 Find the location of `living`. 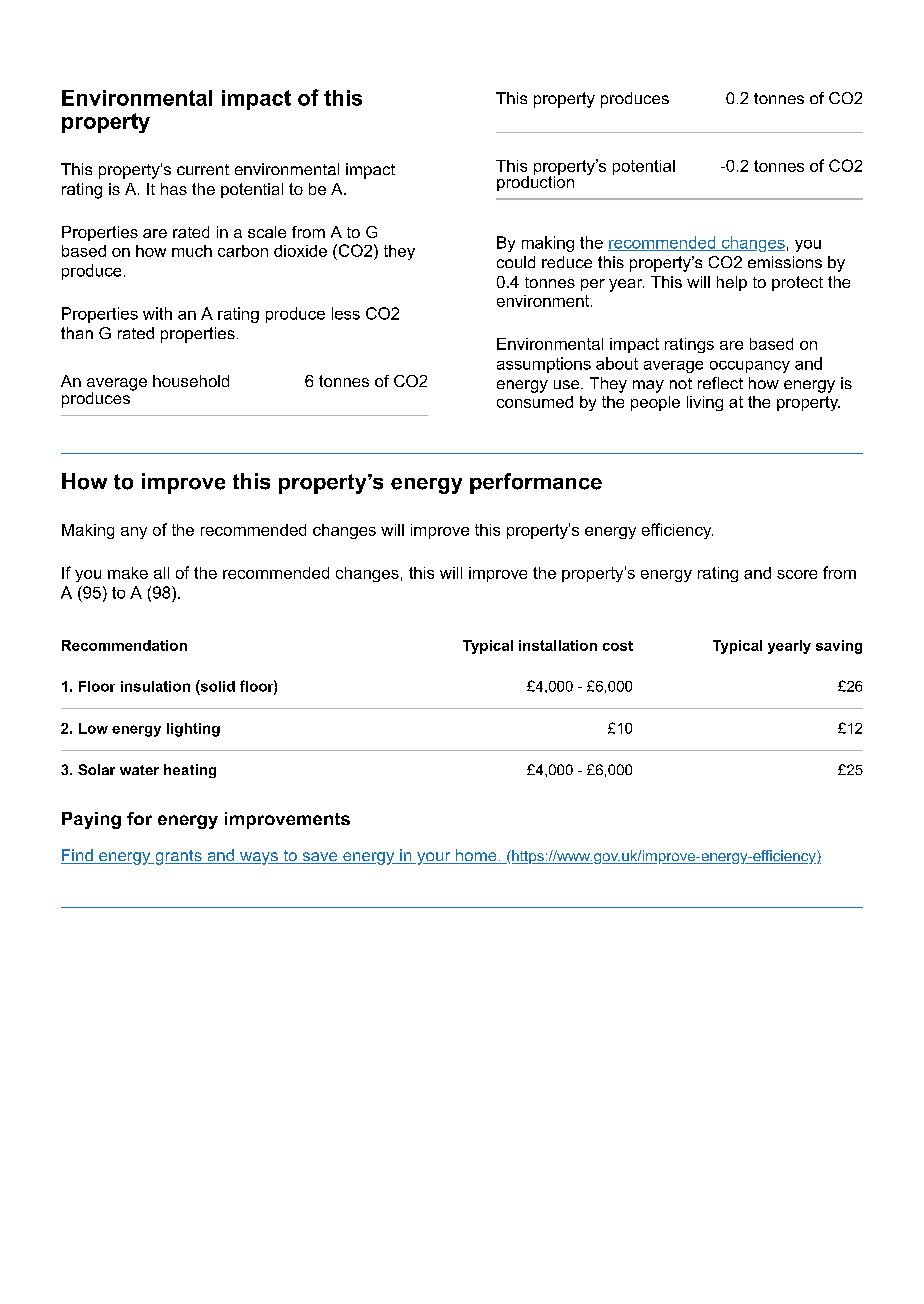

living is located at coordinates (705, 403).
